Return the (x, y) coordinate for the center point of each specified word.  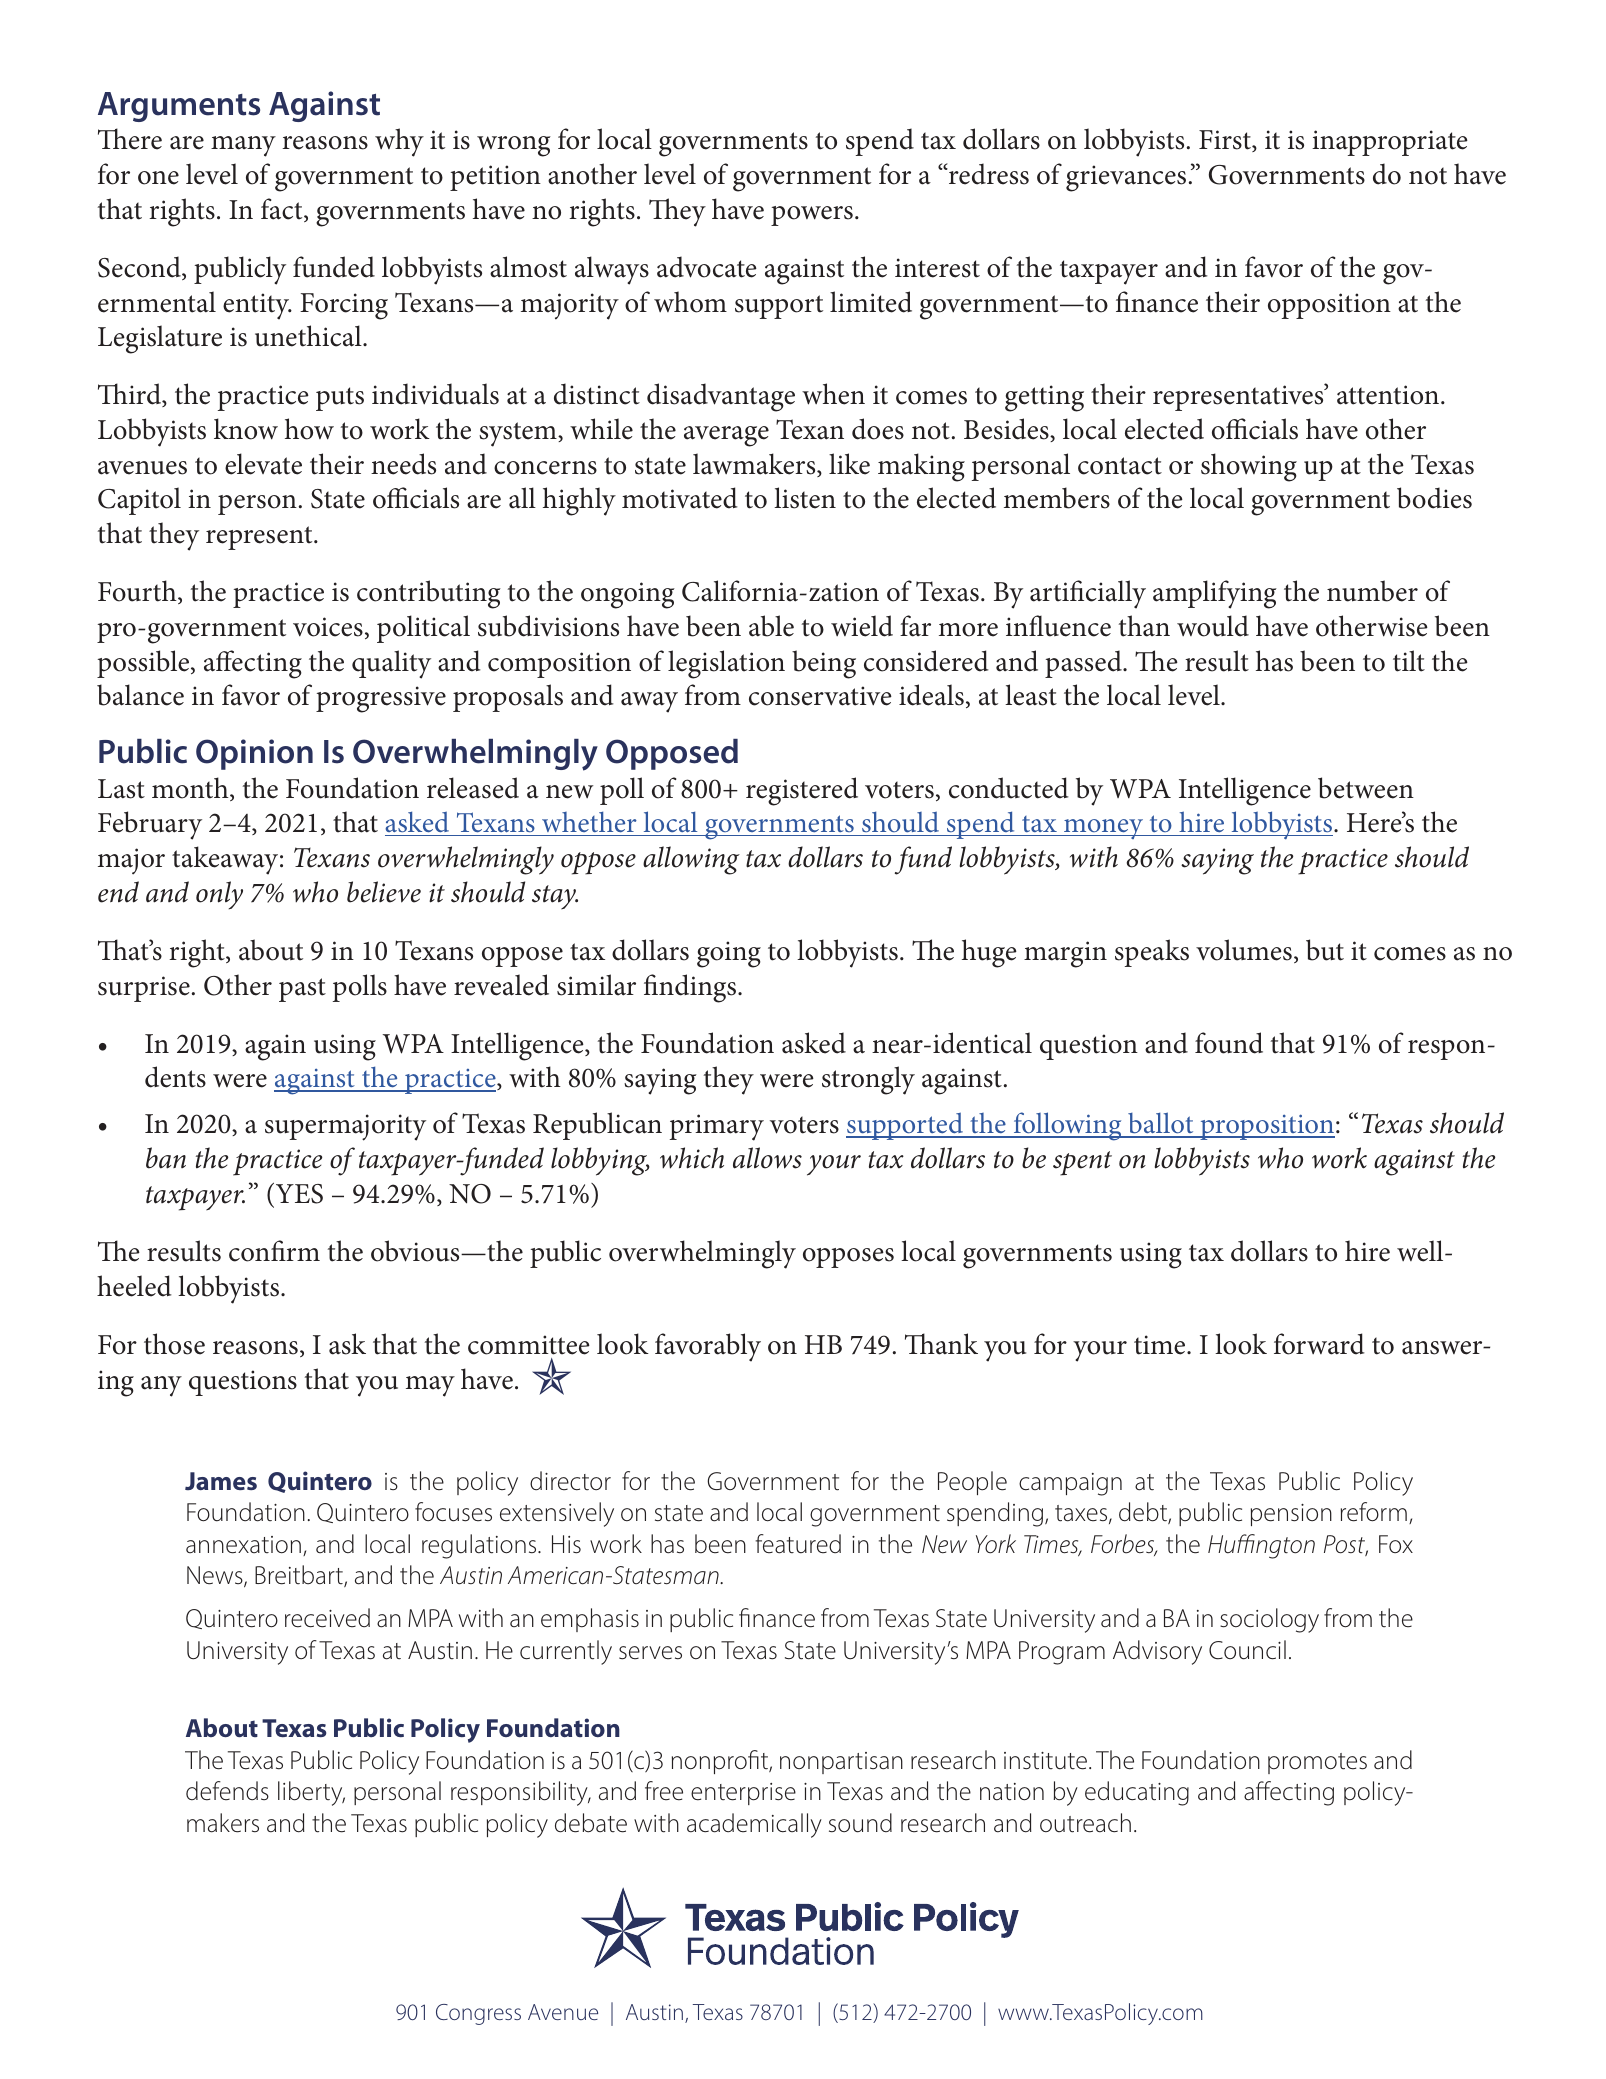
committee (529, 1345)
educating (1137, 1793)
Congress (478, 2014)
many (243, 146)
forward (1319, 1344)
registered (802, 791)
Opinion (254, 754)
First (1226, 141)
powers (812, 216)
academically (754, 1825)
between (1366, 788)
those (174, 1344)
